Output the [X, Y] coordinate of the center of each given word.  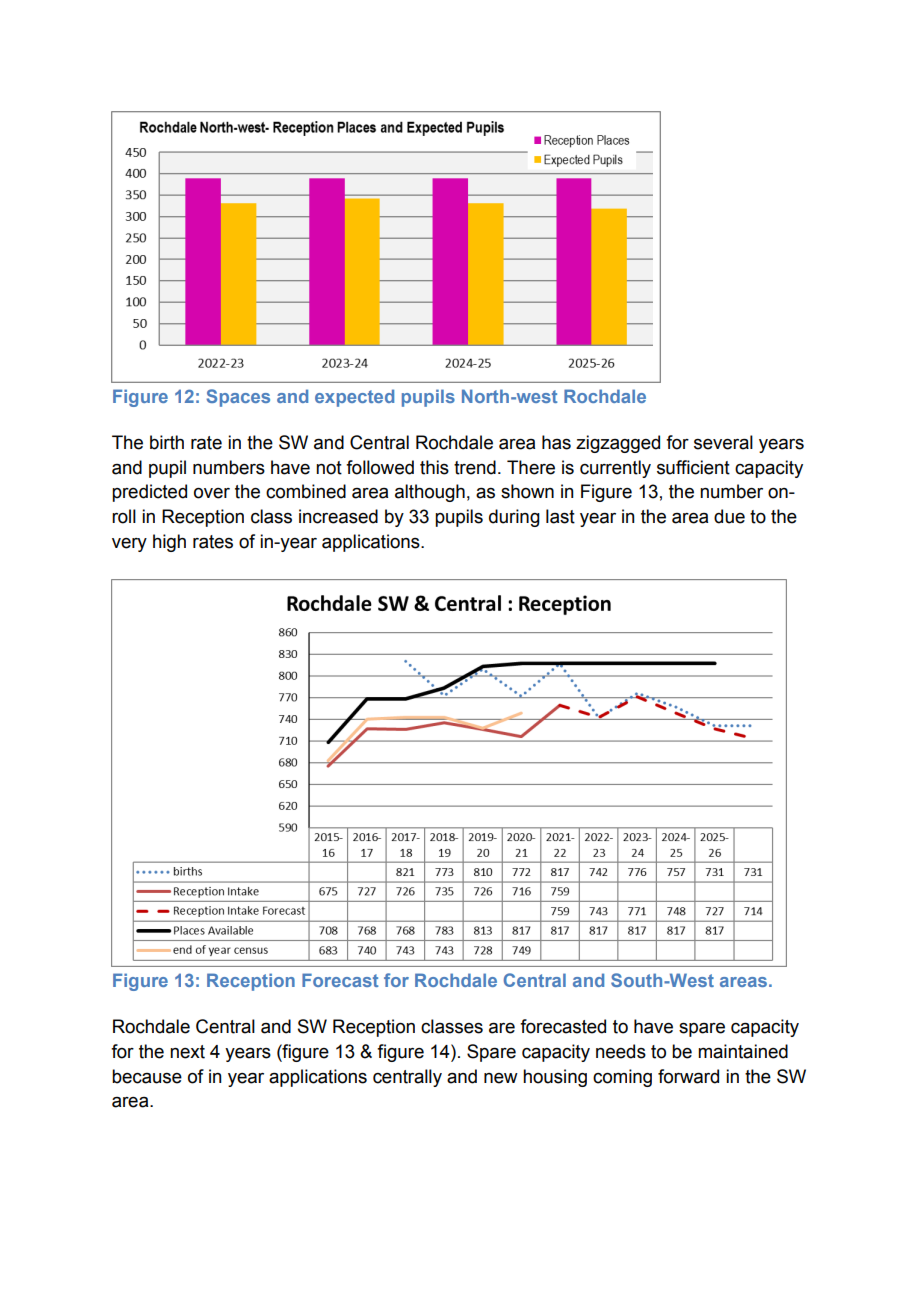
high [169, 543]
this [434, 467]
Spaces [238, 398]
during [514, 518]
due [729, 516]
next [187, 1052]
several [723, 442]
